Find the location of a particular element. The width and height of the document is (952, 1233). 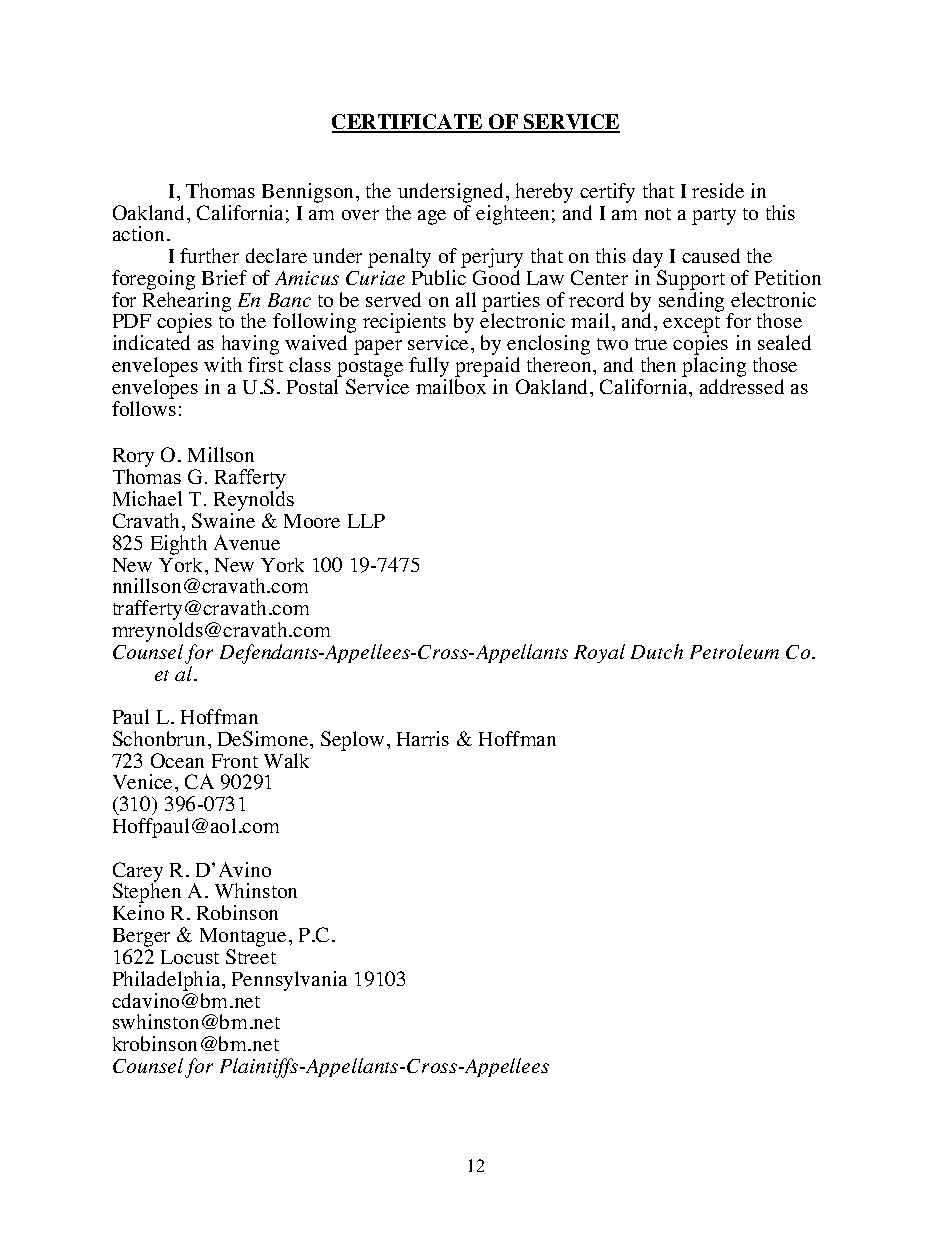

Front is located at coordinates (235, 761).
